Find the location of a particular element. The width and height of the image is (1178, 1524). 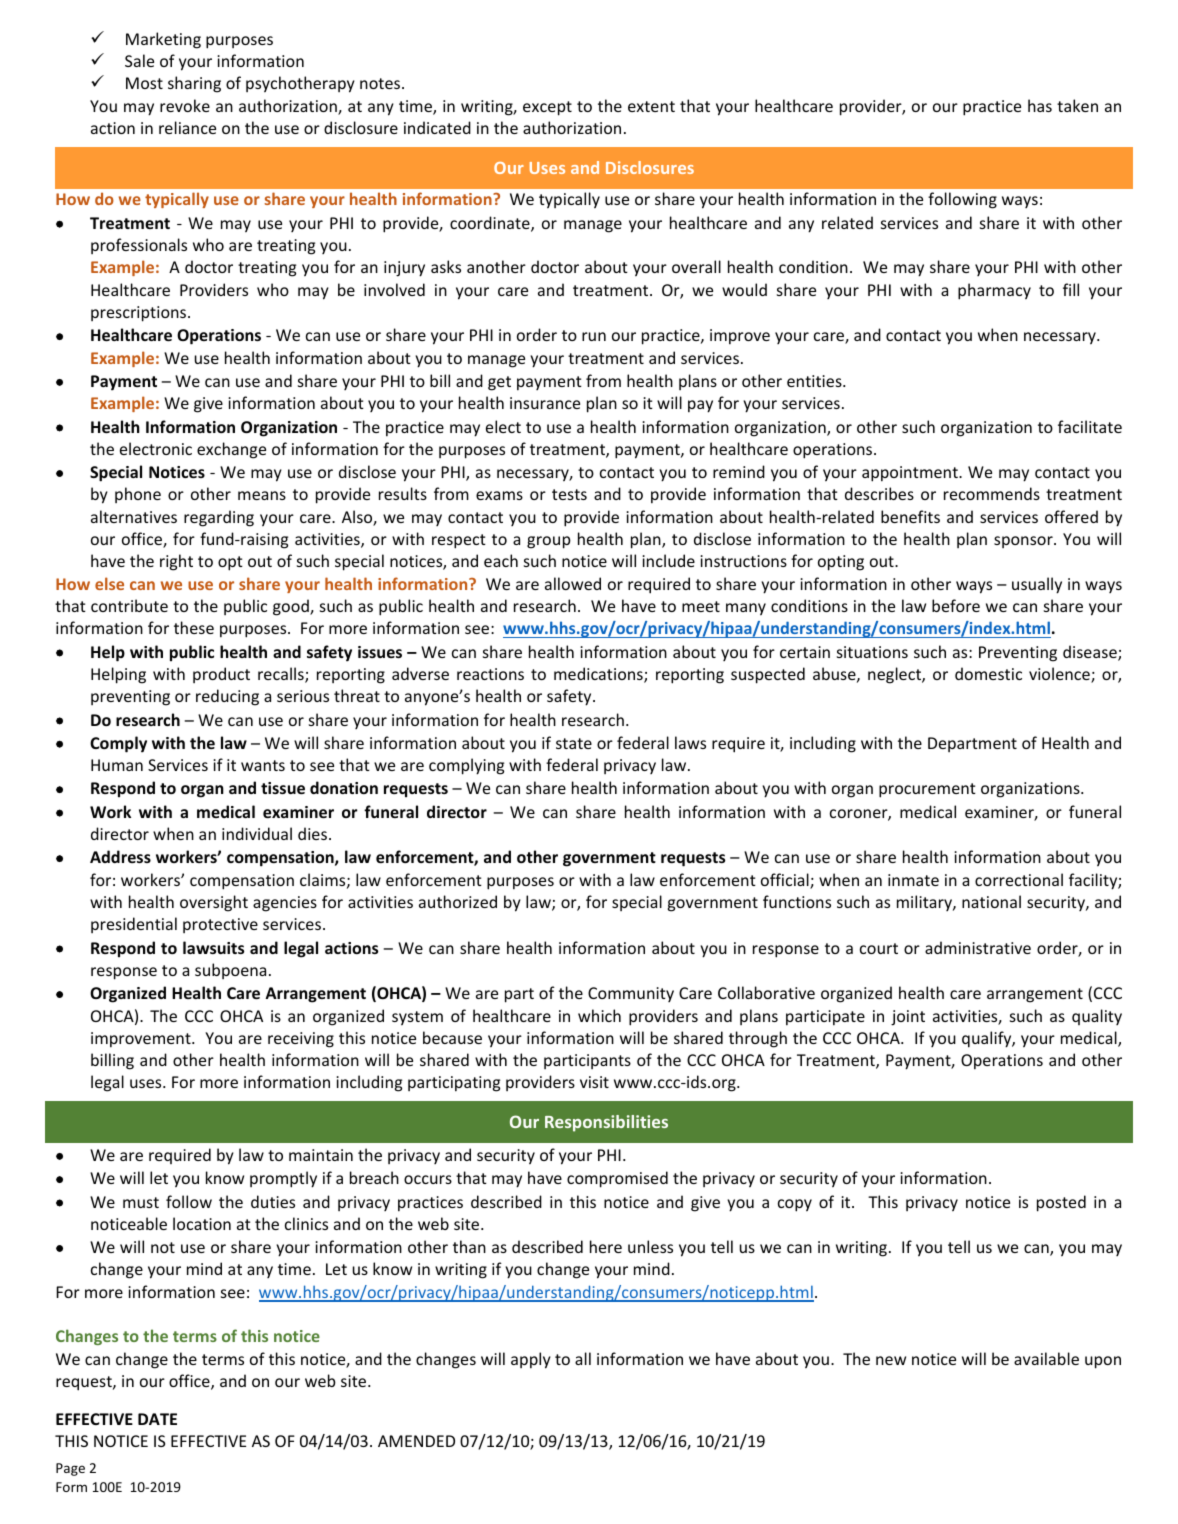

has is located at coordinates (1040, 105).
